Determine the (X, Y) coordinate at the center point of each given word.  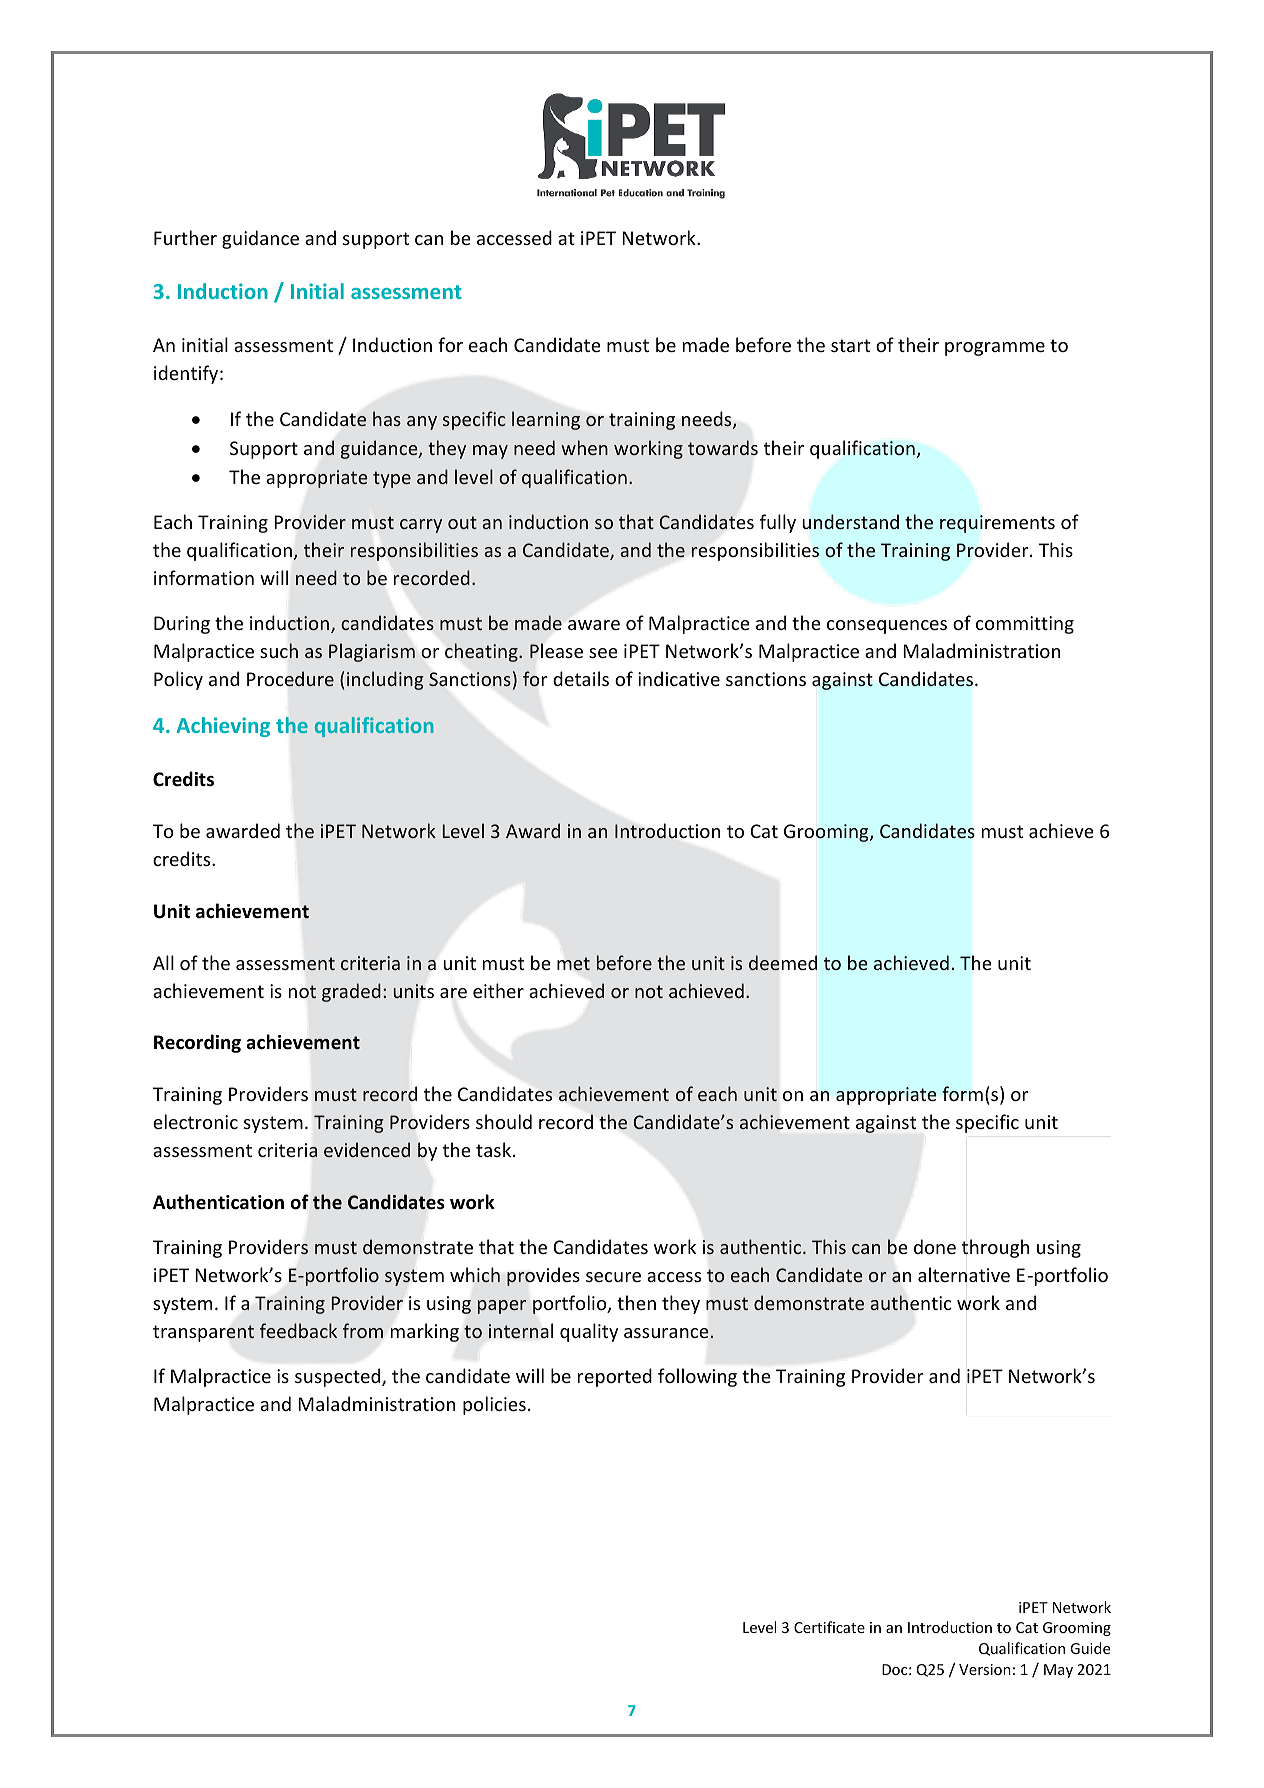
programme (995, 349)
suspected (339, 1377)
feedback (298, 1330)
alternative (964, 1274)
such (279, 650)
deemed (783, 963)
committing (1025, 625)
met (573, 963)
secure (613, 1277)
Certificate (829, 1627)
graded (351, 992)
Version (985, 1669)
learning (546, 420)
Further (185, 237)
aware (594, 625)
